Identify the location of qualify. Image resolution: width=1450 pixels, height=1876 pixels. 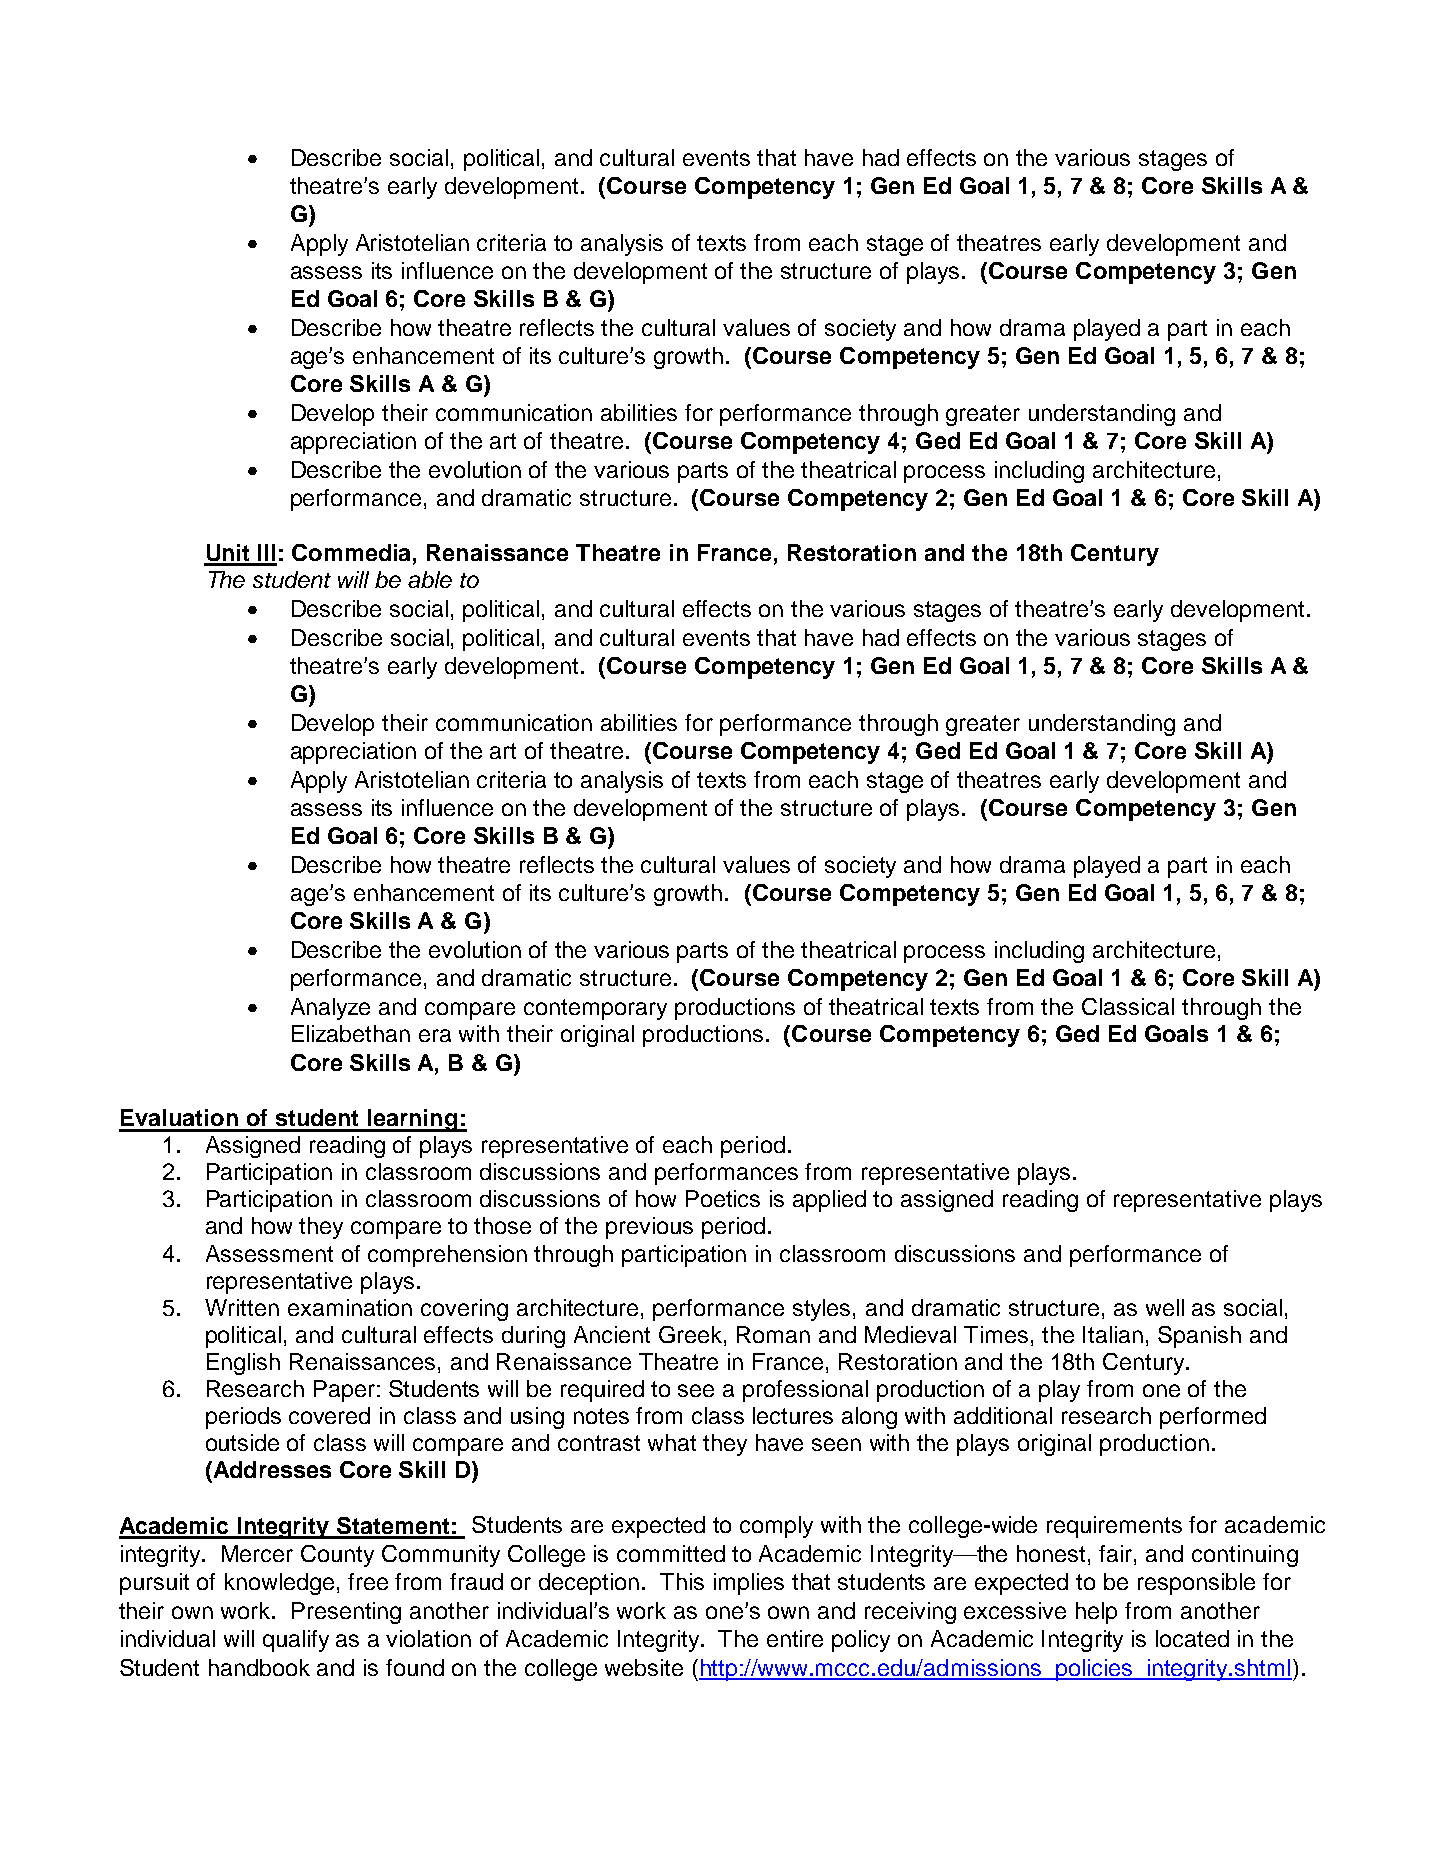
(296, 1641).
